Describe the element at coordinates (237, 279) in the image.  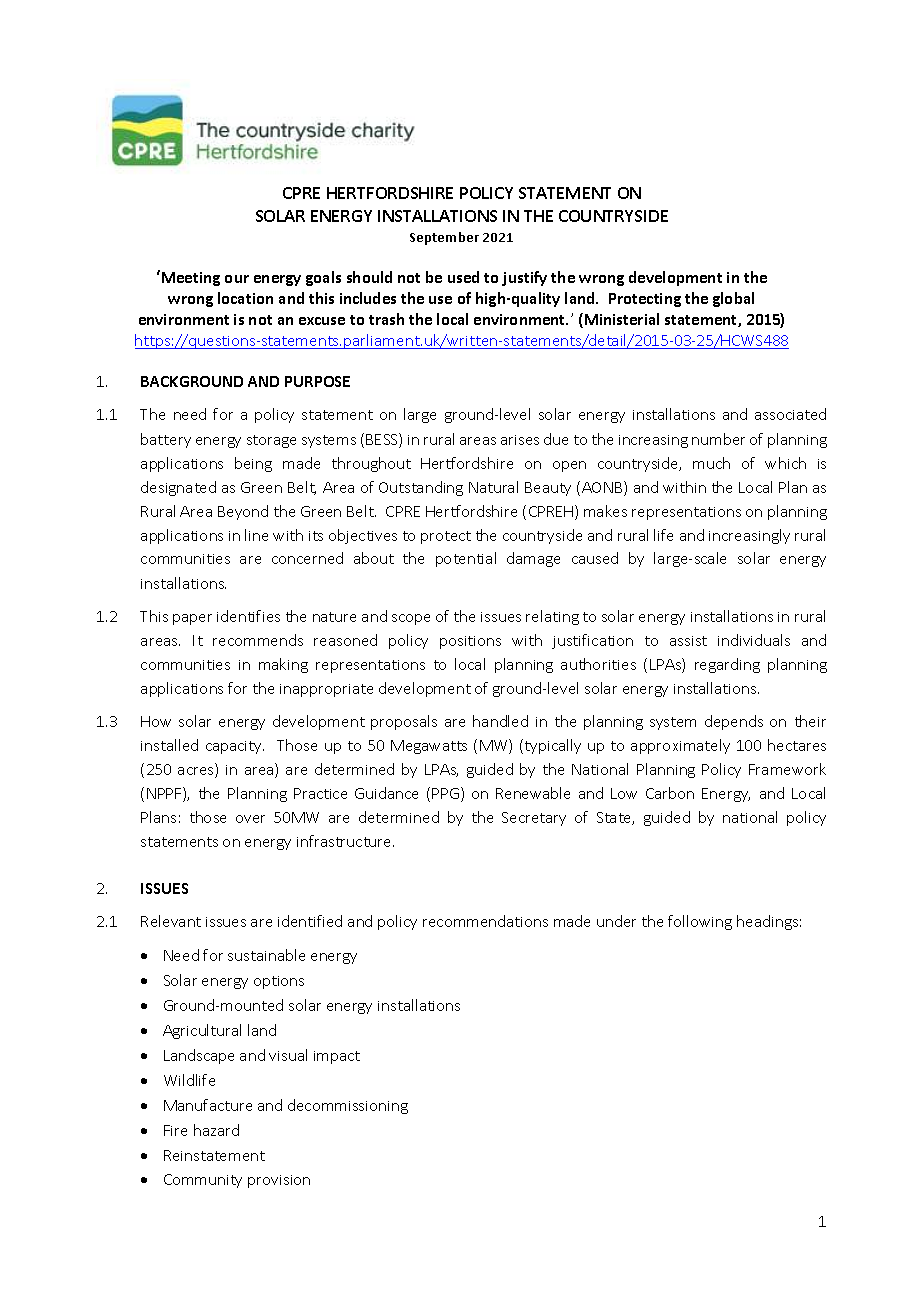
I see `our` at that location.
